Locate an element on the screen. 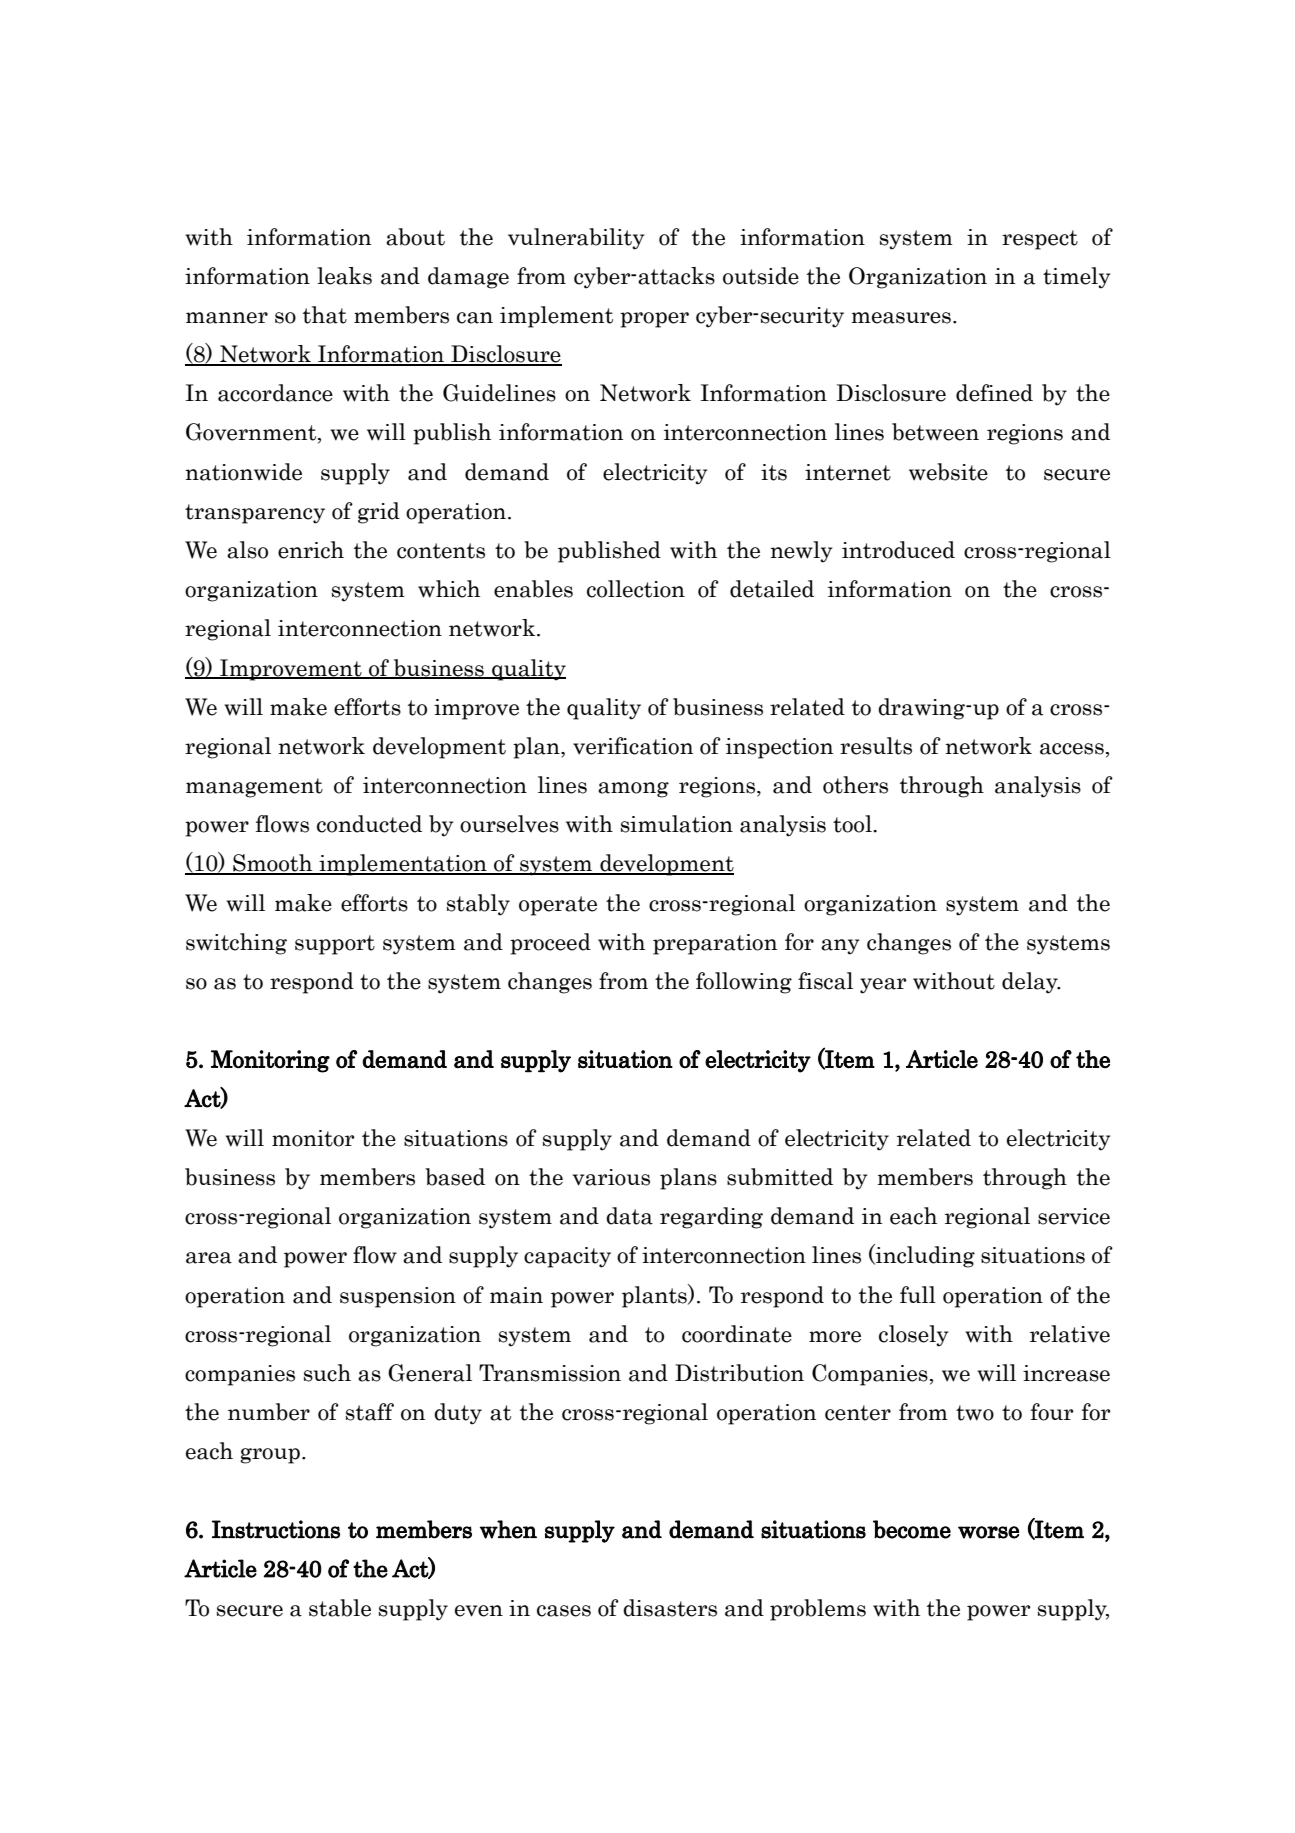  leaks is located at coordinates (344, 276).
